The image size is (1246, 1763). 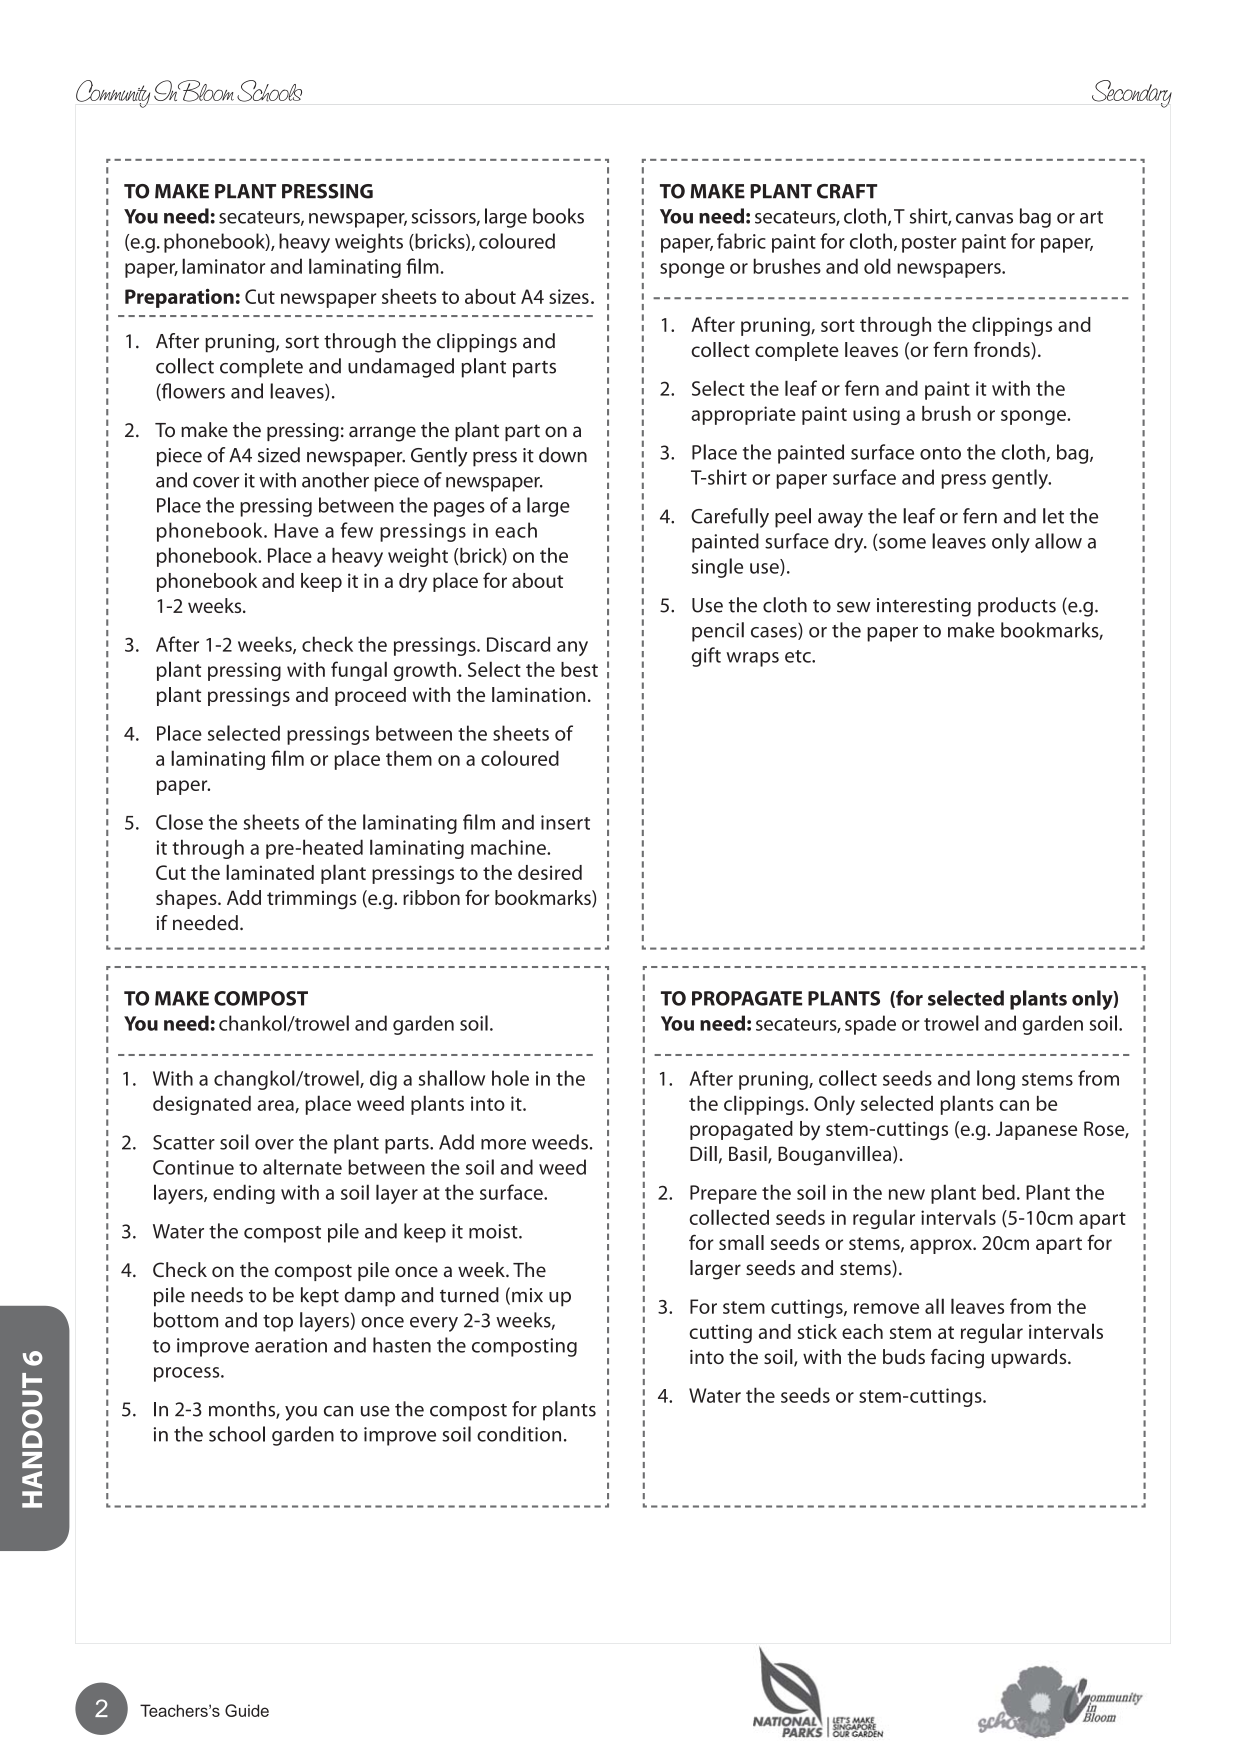 What do you see at coordinates (929, 244) in the document?
I see `poster` at bounding box center [929, 244].
